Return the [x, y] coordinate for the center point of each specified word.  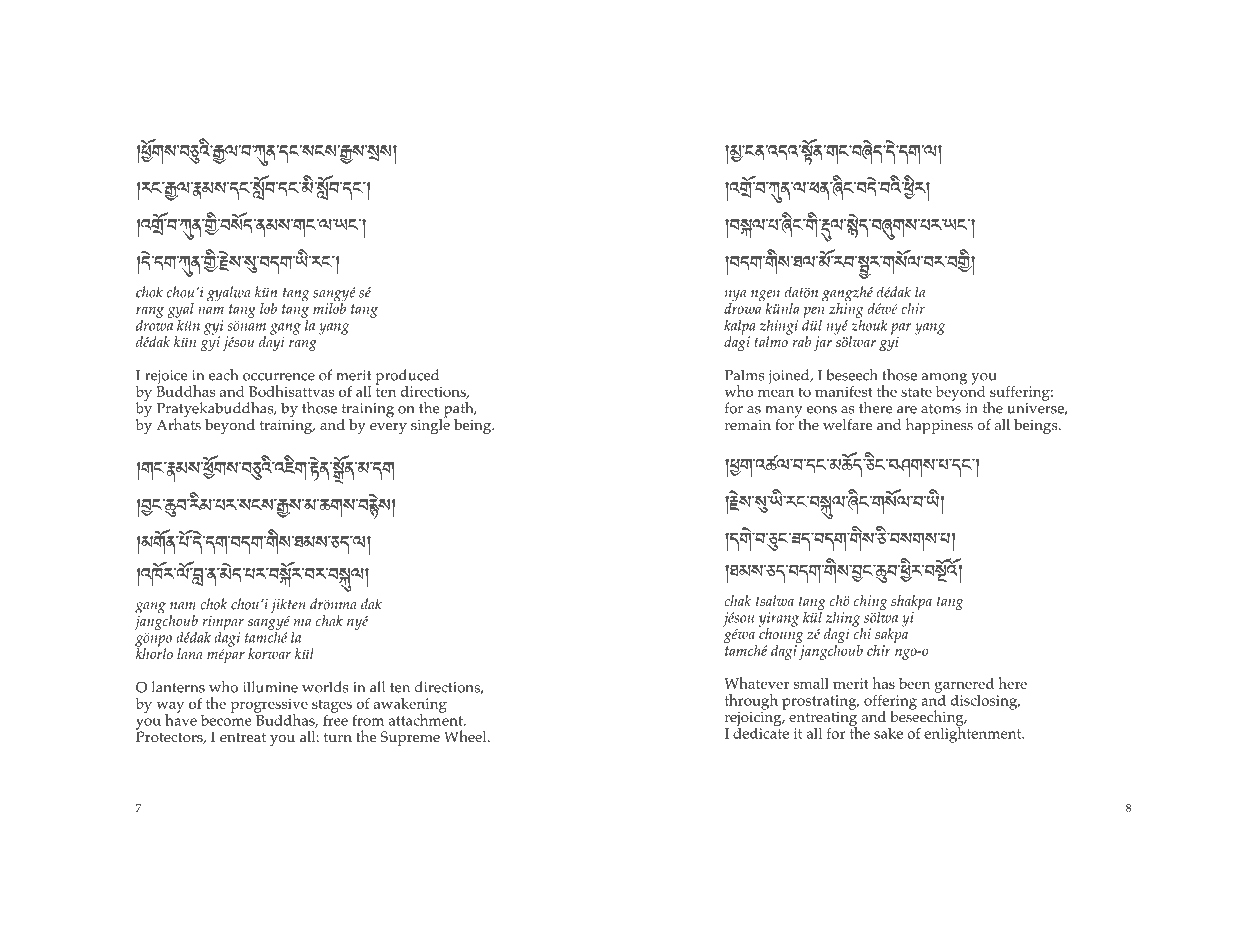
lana [190, 653]
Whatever [756, 683]
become [226, 719]
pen [814, 312]
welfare [847, 424]
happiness [939, 426]
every [388, 428]
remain [748, 425]
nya [735, 297]
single [430, 425]
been [914, 683]
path [458, 411]
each [223, 375]
